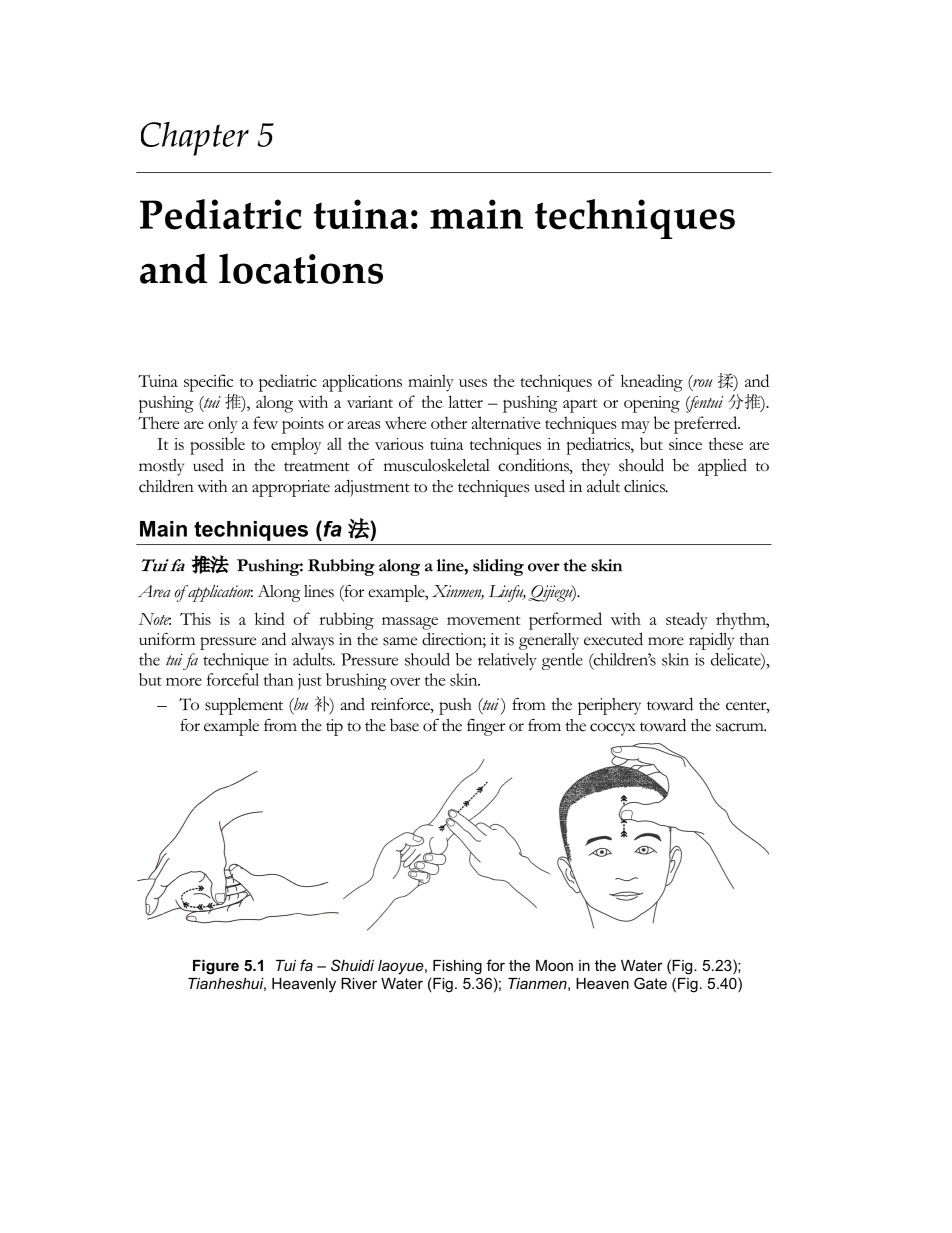 This screenshot has height=1233, width=952. Describe the element at coordinates (609, 706) in the screenshot. I see `periphery` at that location.
